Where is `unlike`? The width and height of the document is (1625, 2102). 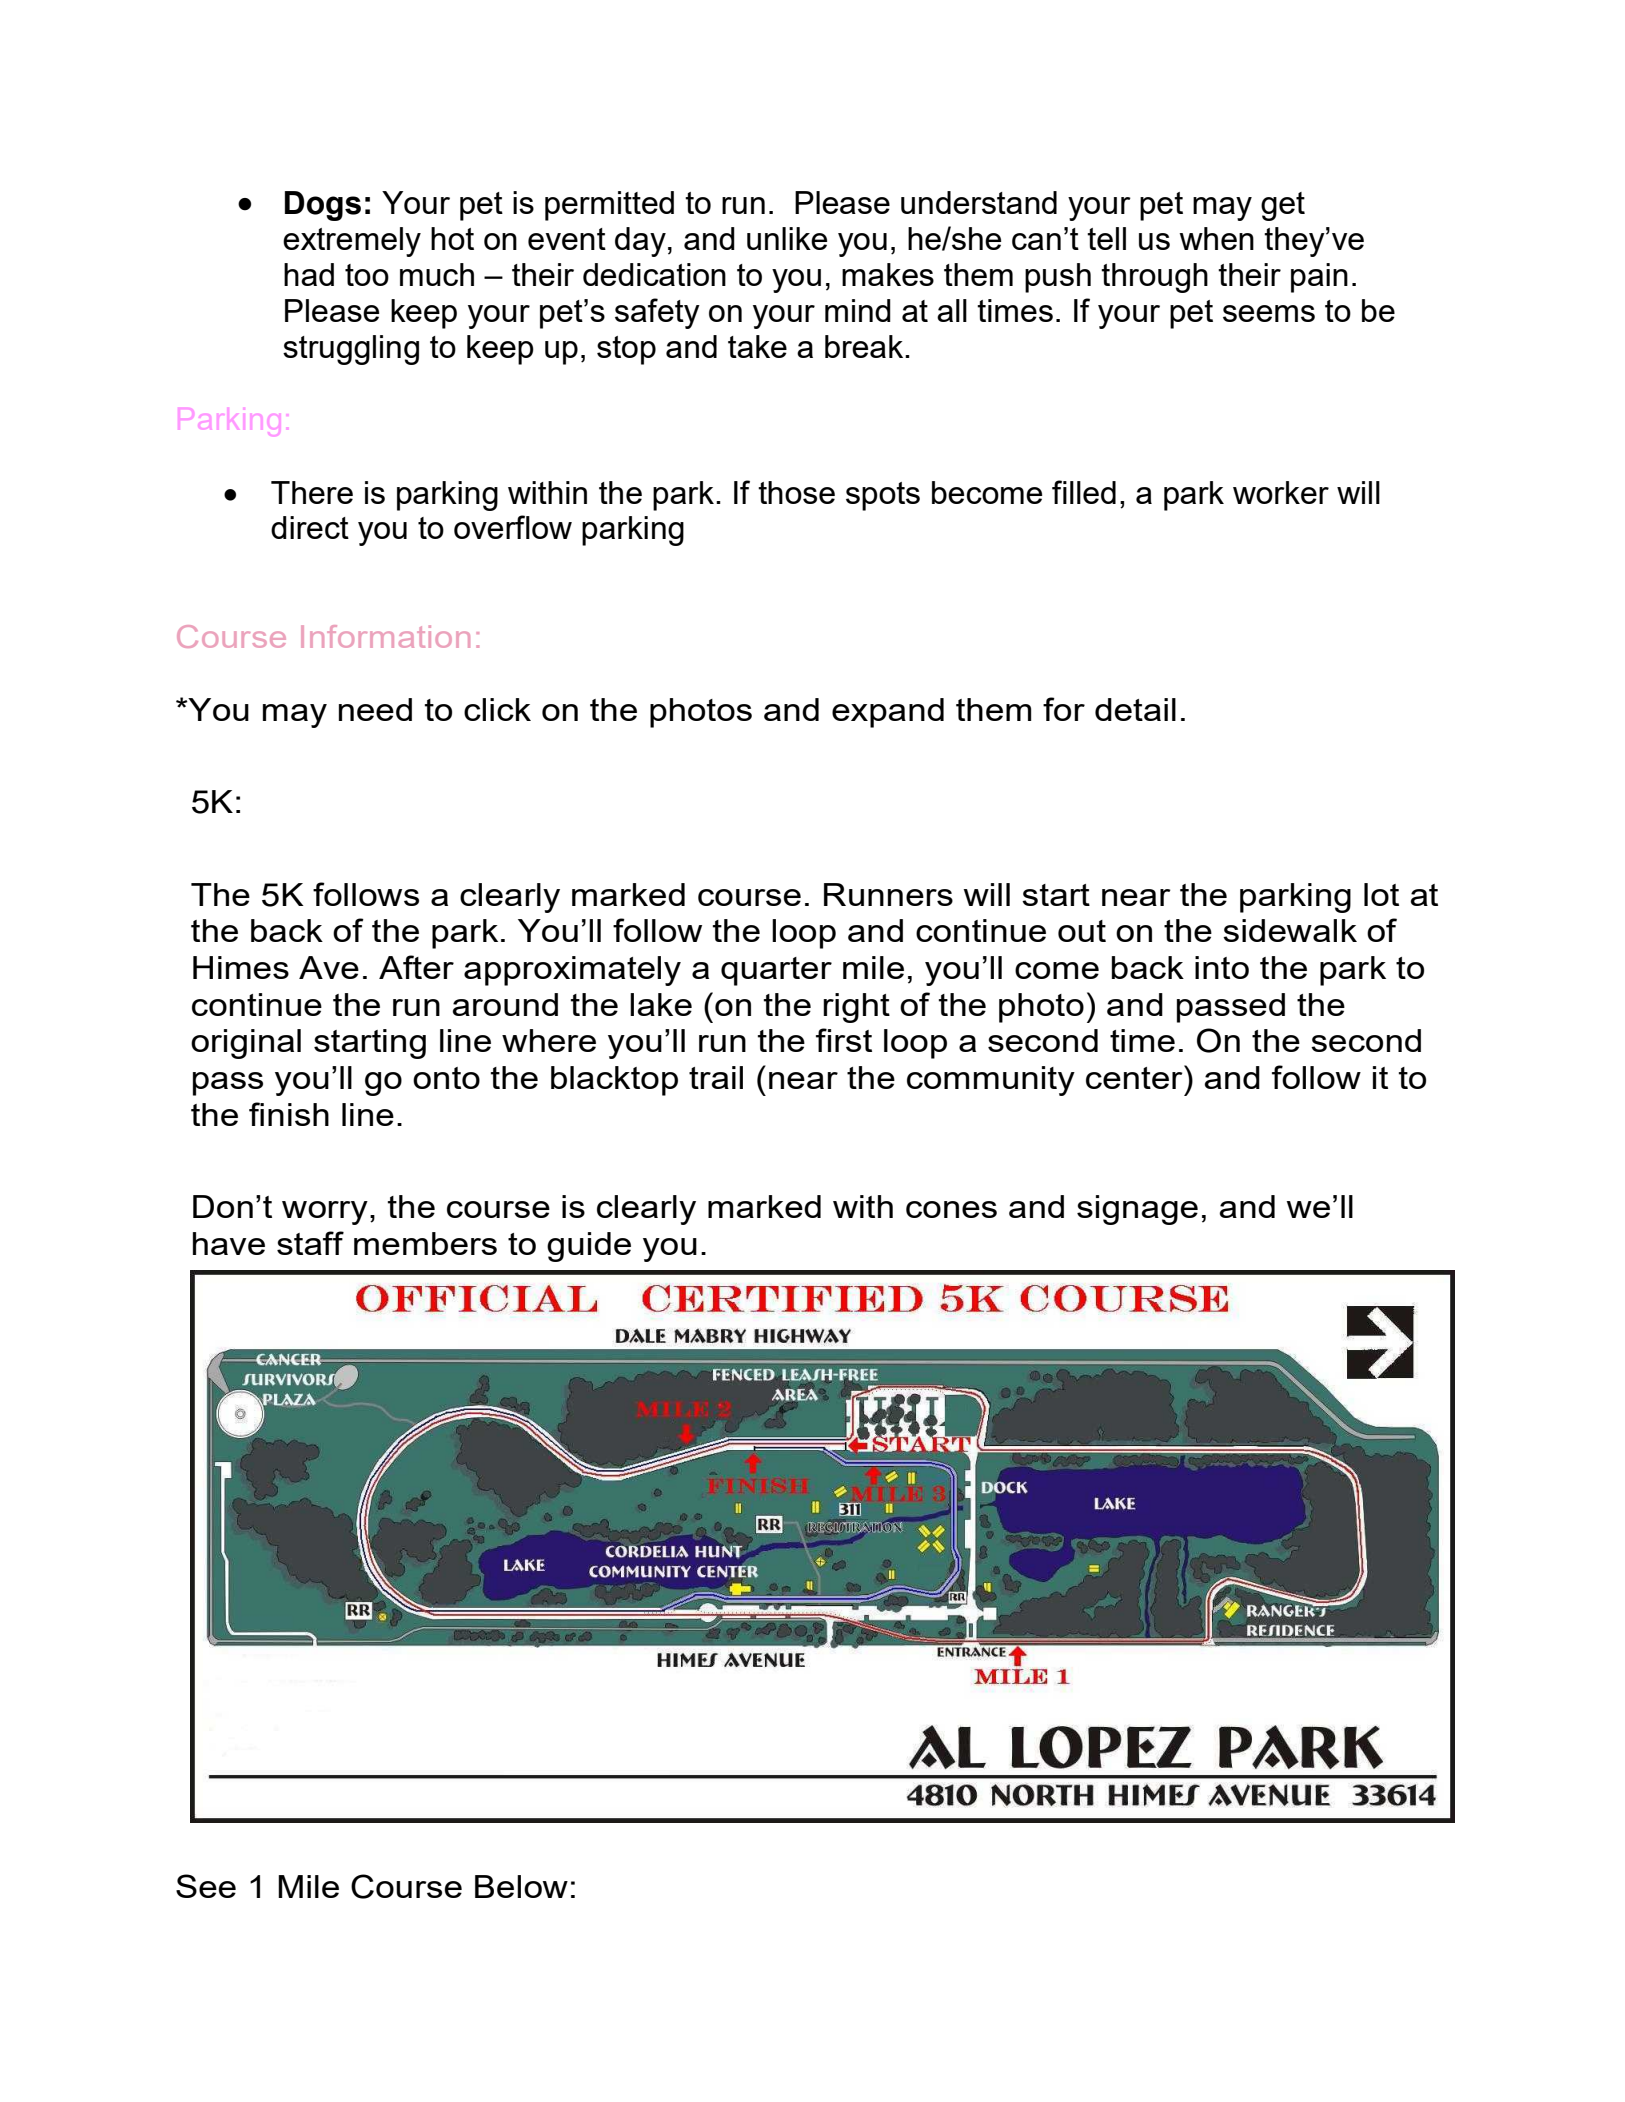 unlike is located at coordinates (787, 238).
